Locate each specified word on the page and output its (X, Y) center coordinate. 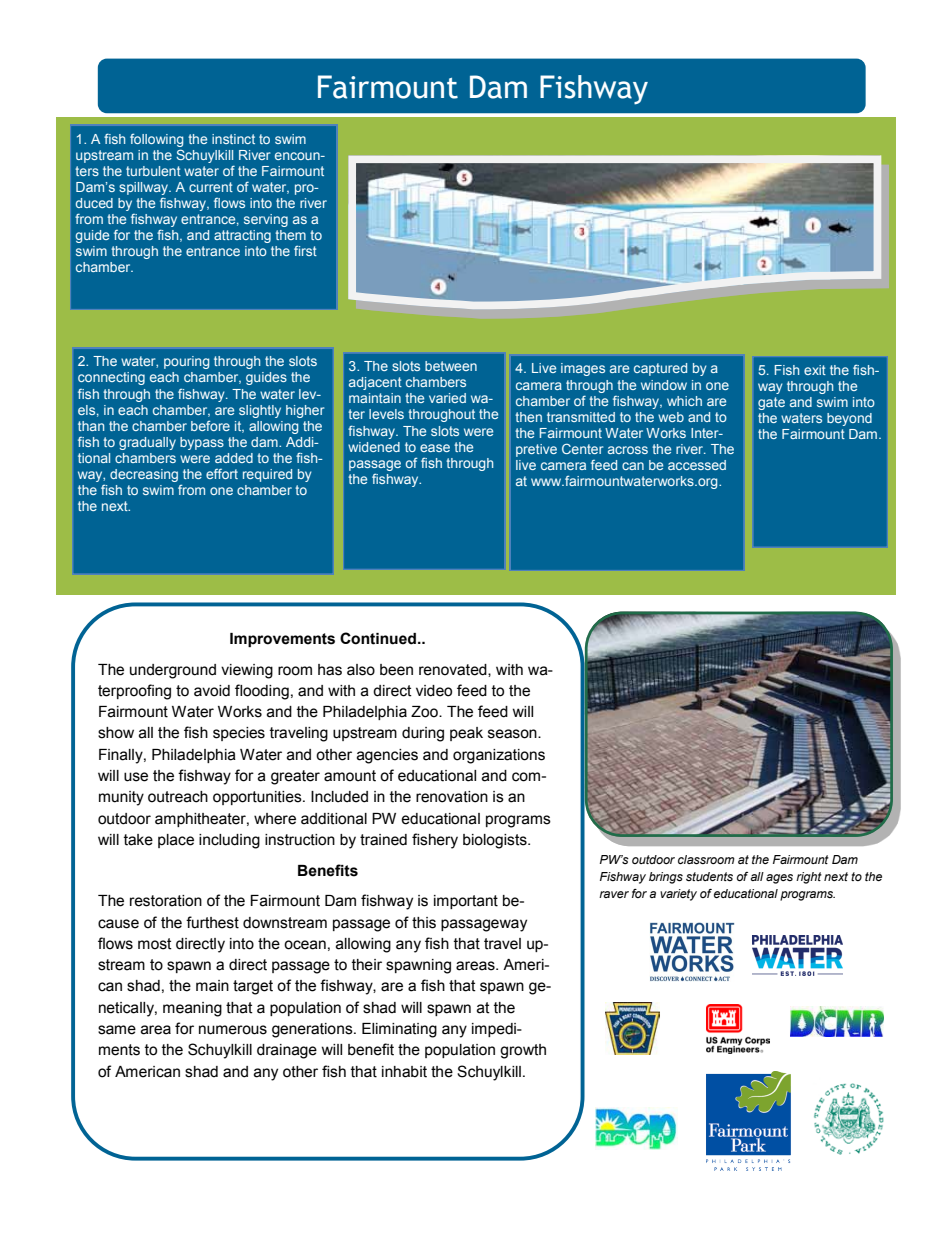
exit (815, 370)
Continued (378, 638)
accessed (697, 465)
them (290, 235)
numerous (233, 1030)
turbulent (153, 171)
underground (173, 671)
